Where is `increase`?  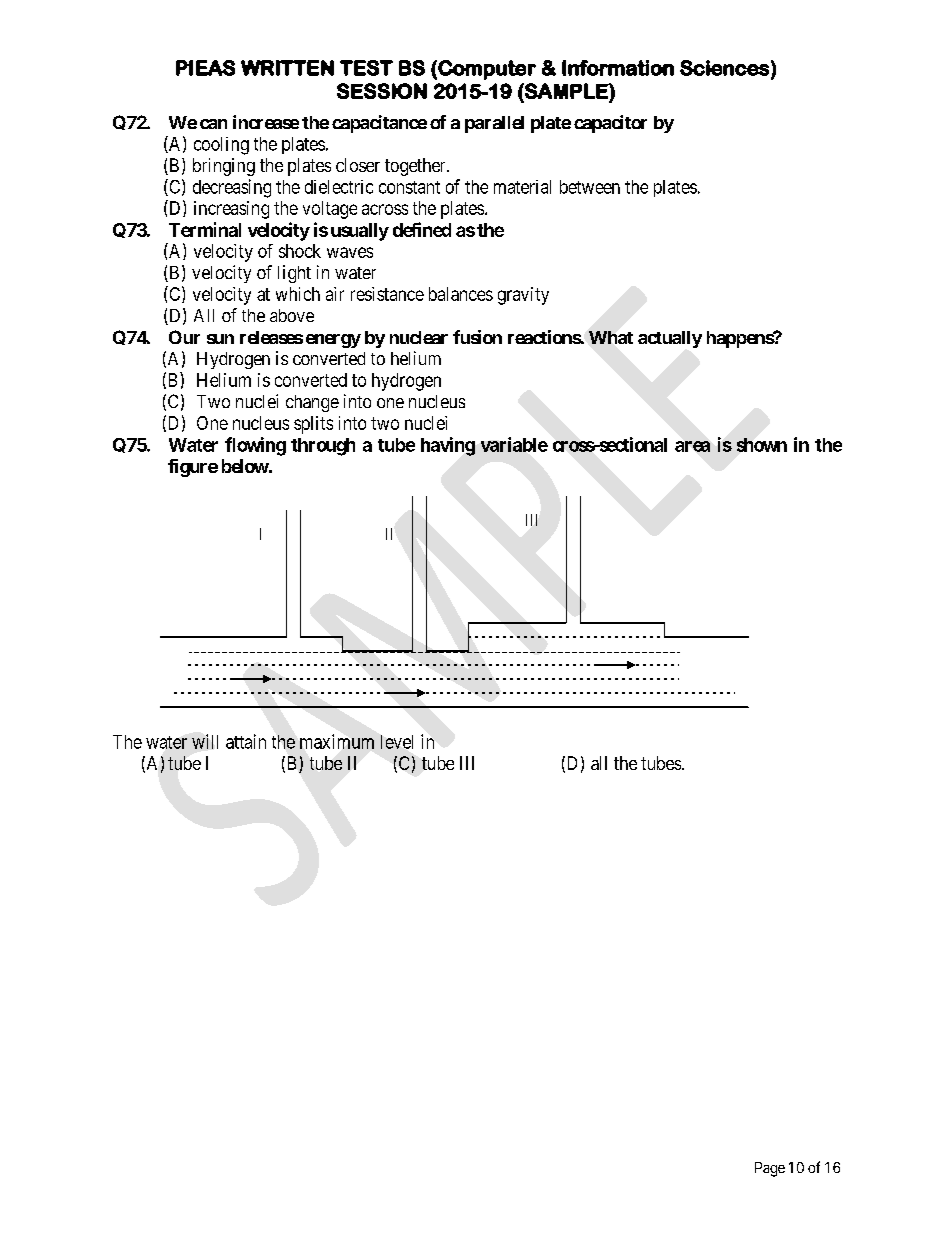
increase is located at coordinates (266, 122).
